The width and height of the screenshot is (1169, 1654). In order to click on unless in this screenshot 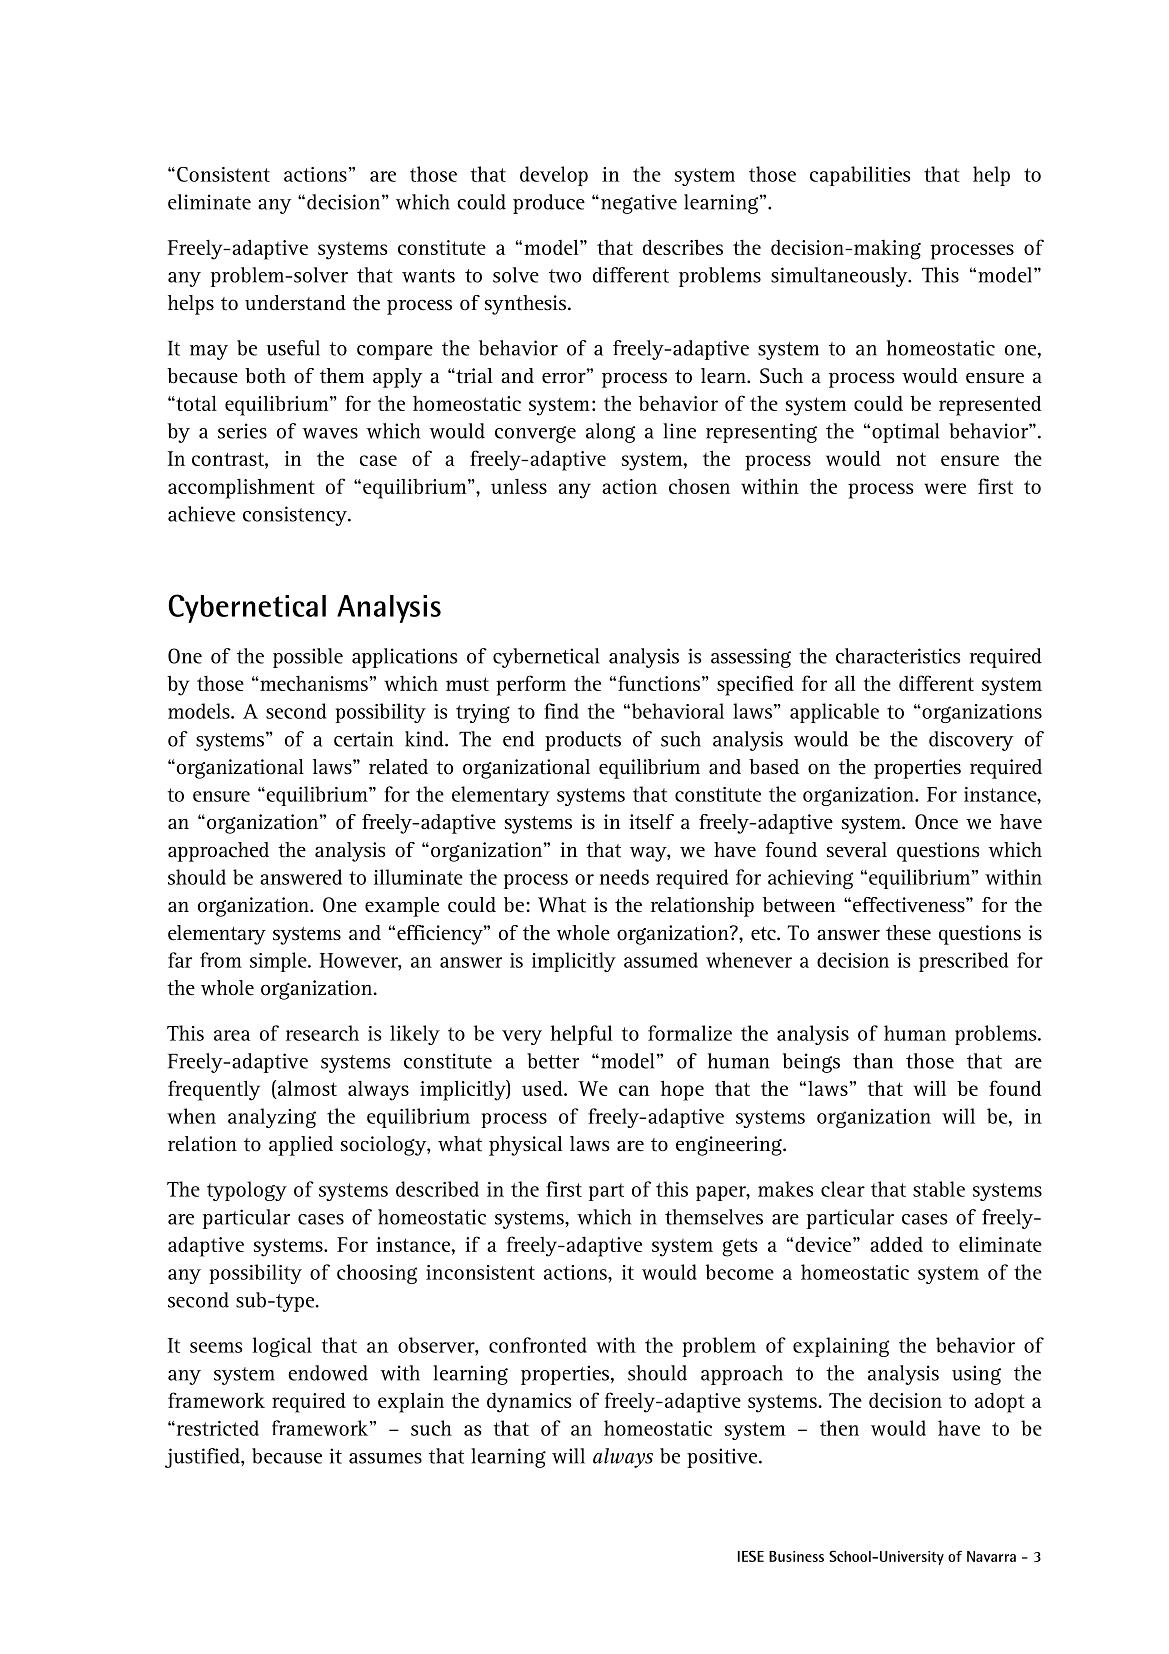, I will do `click(519, 486)`.
